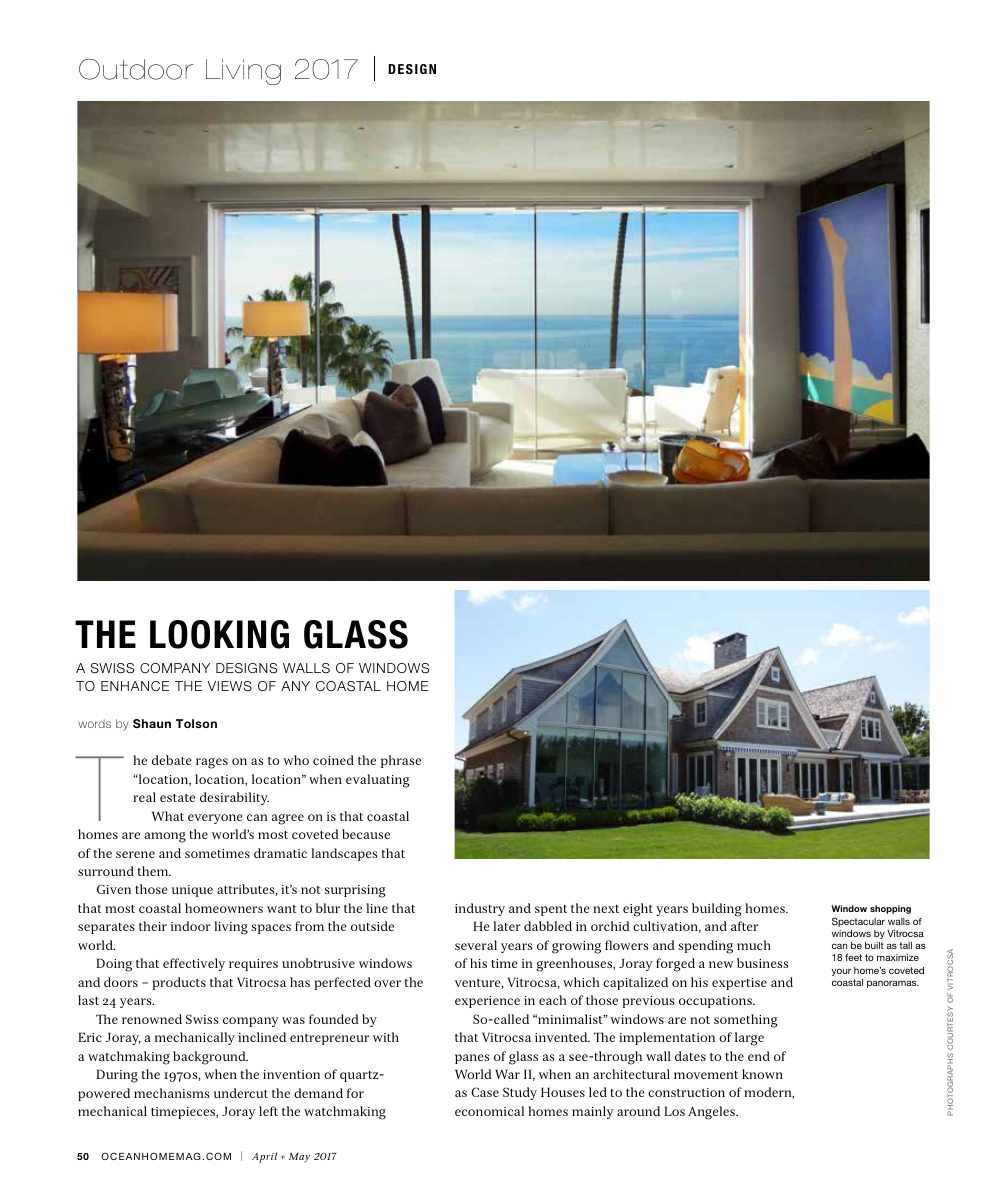 Image resolution: width=996 pixels, height=1204 pixels. I want to click on phrase, so click(401, 761).
